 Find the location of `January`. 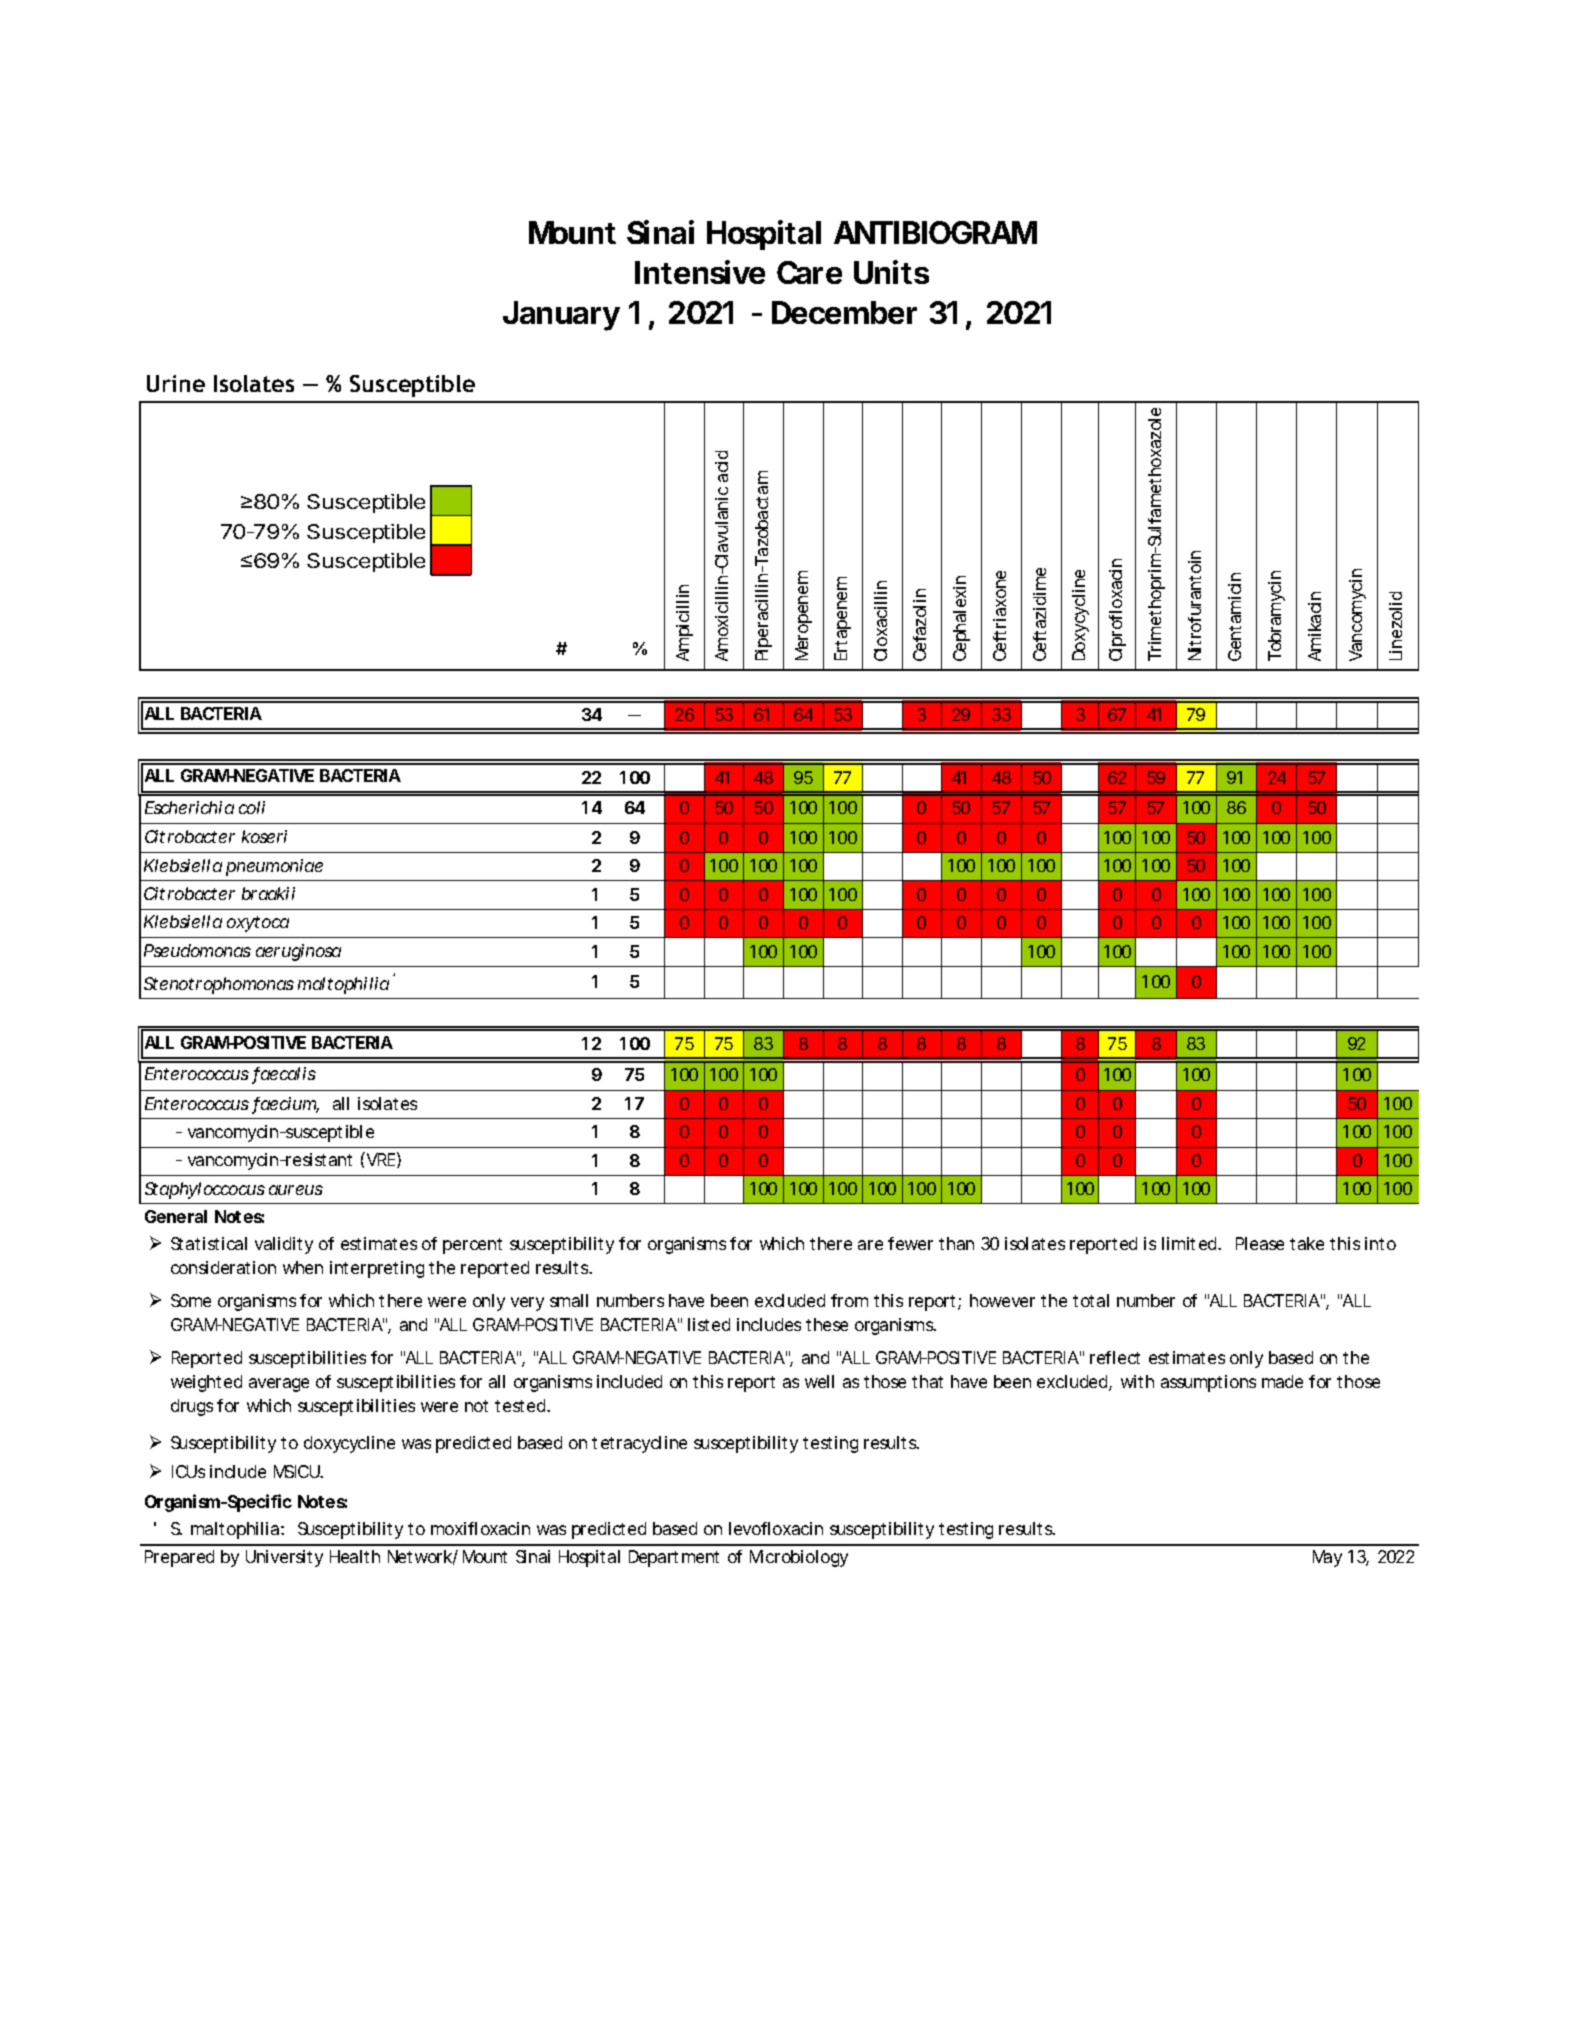

January is located at coordinates (561, 316).
